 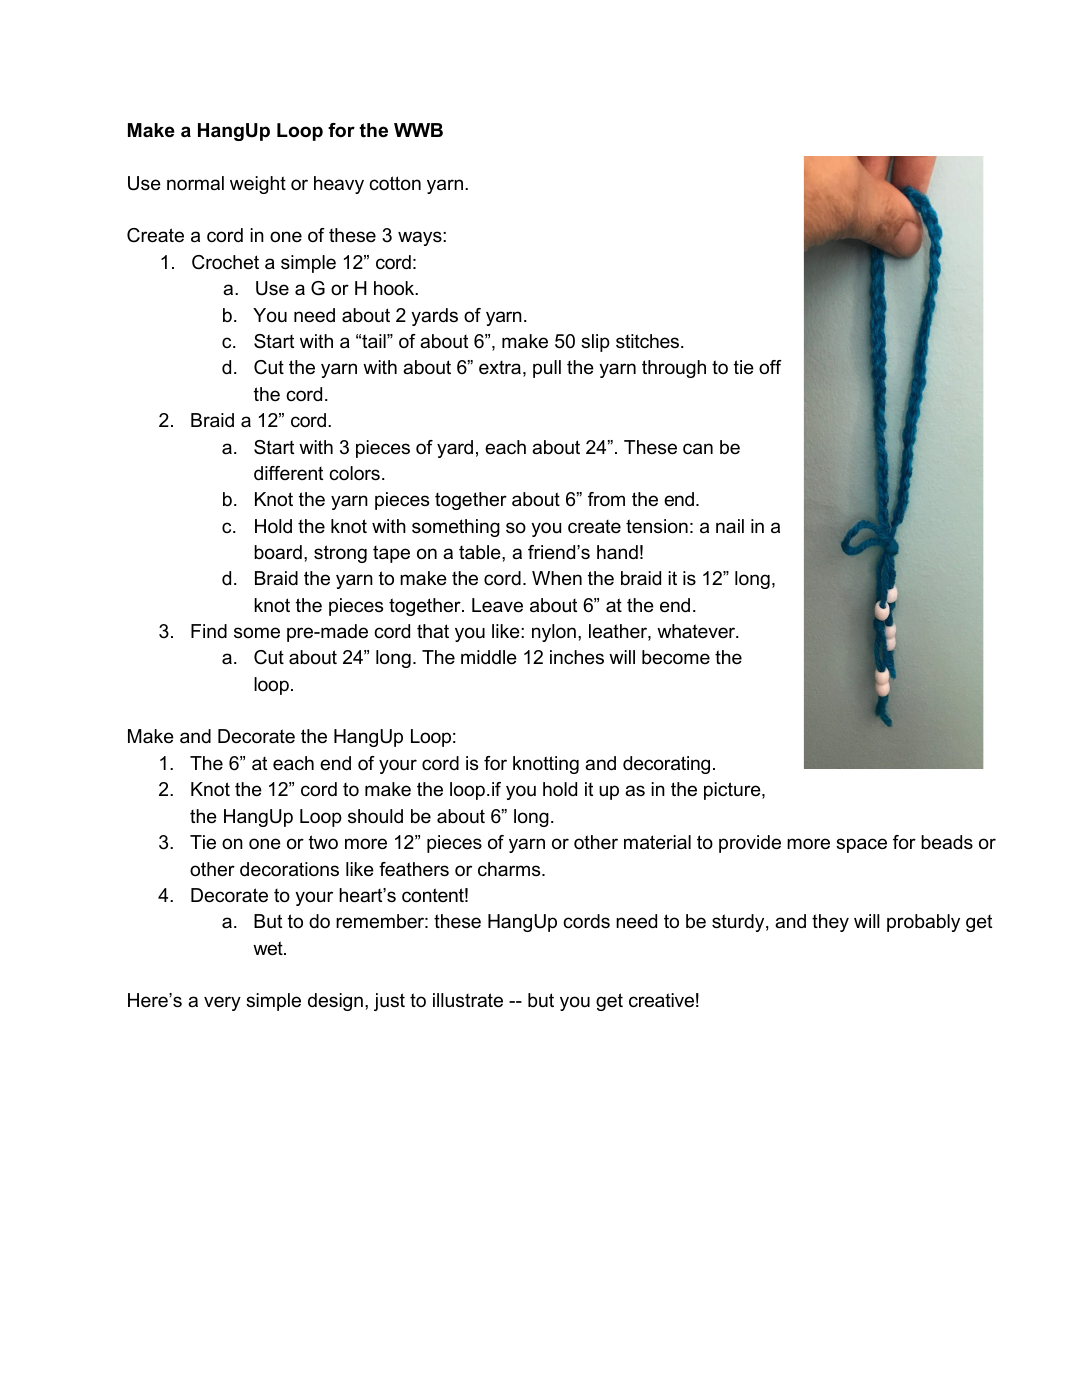 What do you see at coordinates (733, 791) in the page?
I see `picture` at bounding box center [733, 791].
